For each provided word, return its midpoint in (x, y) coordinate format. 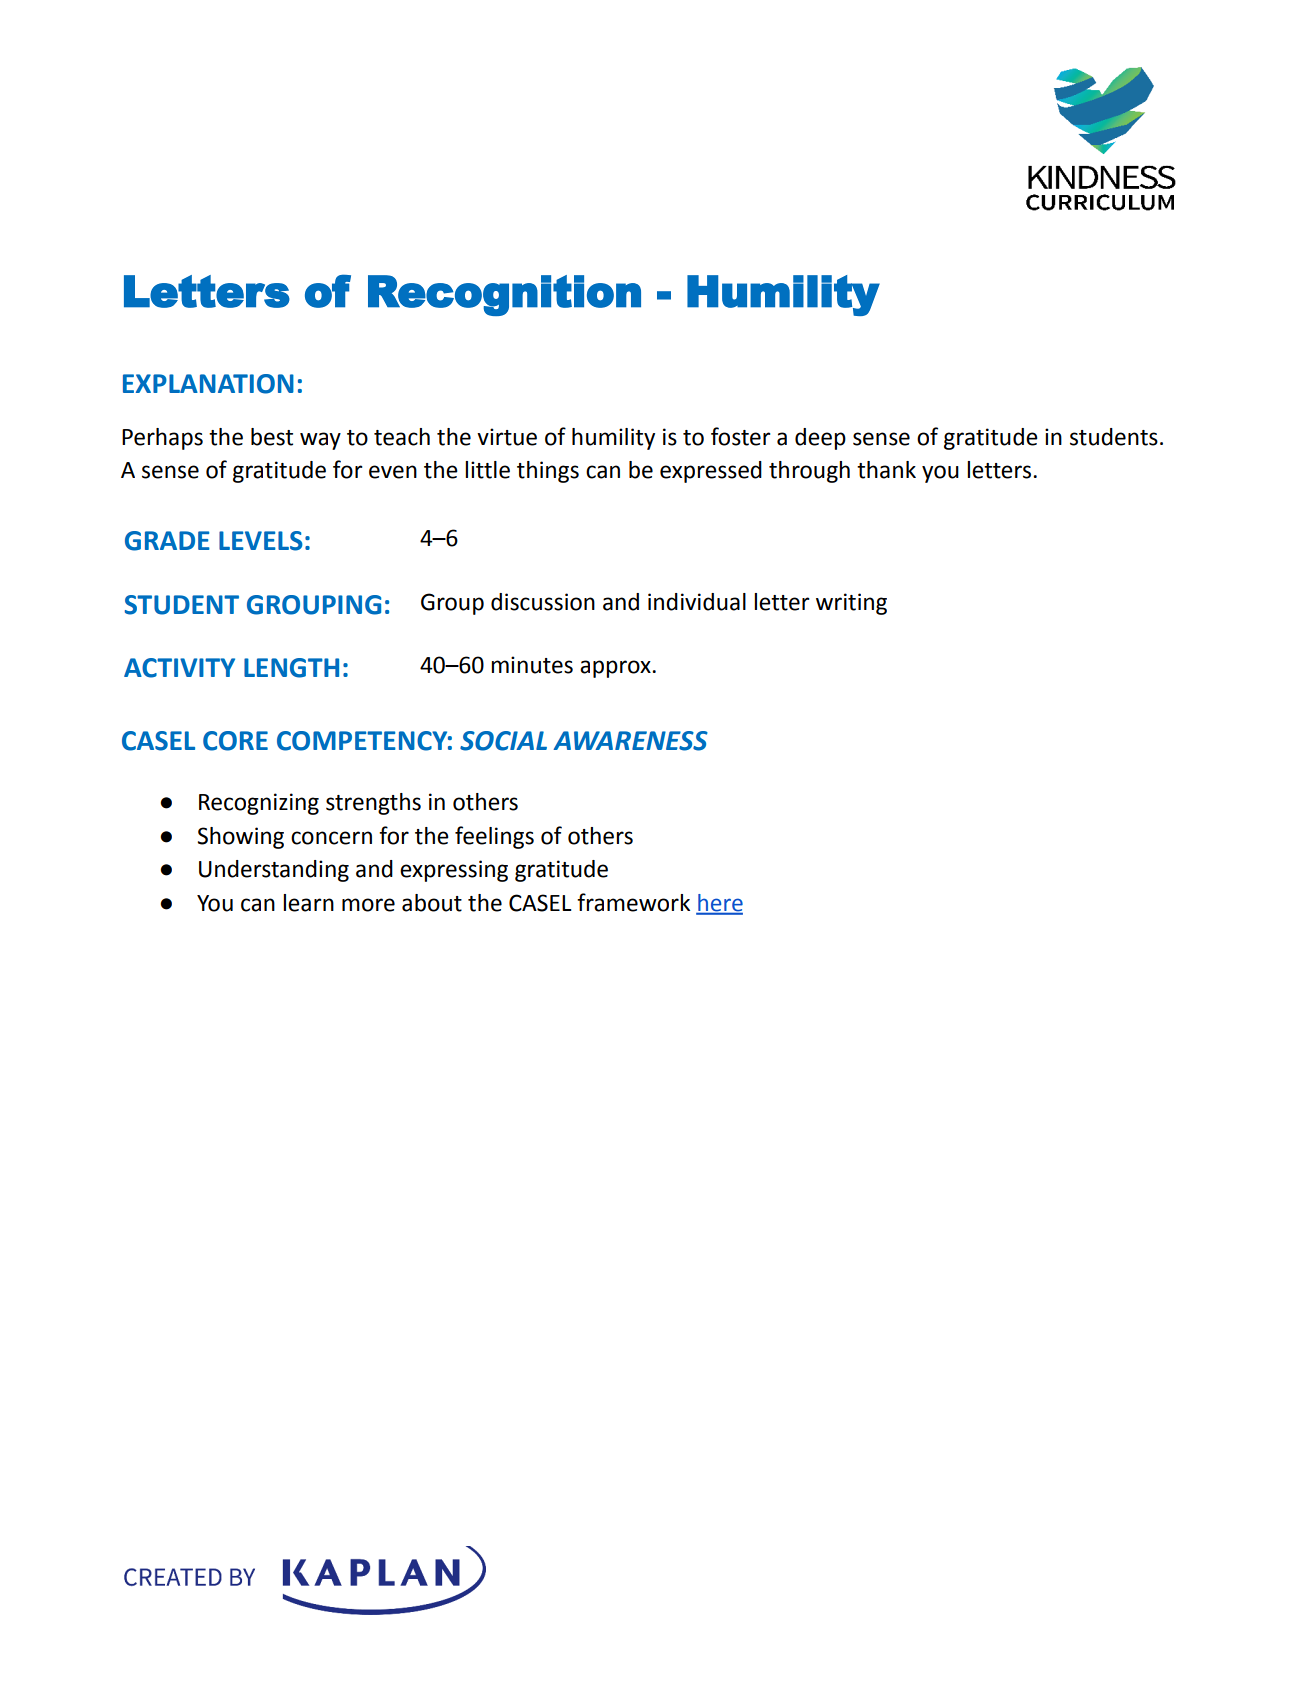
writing (851, 604)
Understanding (274, 871)
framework (633, 902)
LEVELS (261, 541)
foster (741, 436)
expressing (454, 871)
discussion (543, 602)
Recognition (504, 295)
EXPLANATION (208, 384)
